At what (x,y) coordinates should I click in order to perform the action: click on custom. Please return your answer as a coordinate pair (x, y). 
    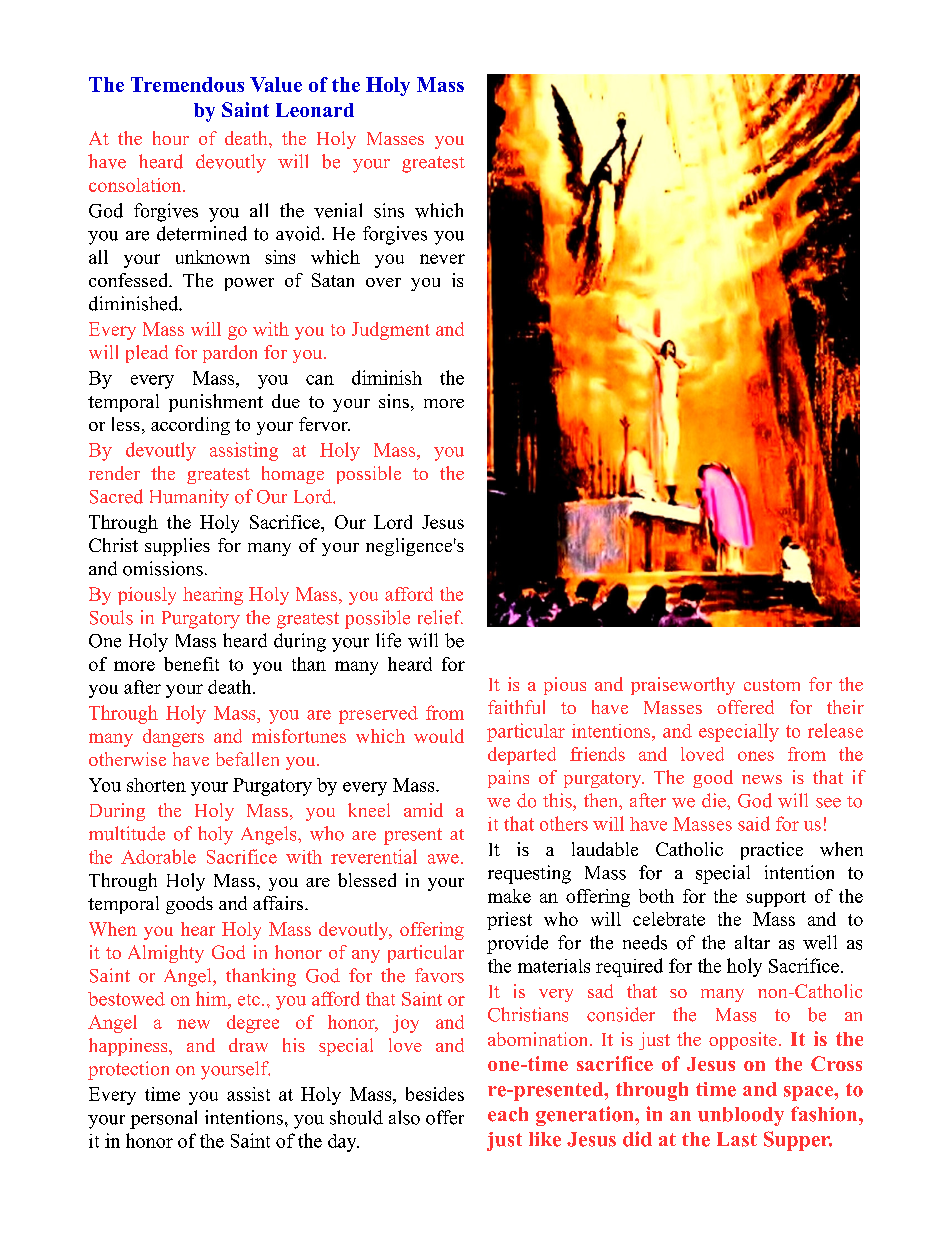
    Looking at the image, I should click on (772, 685).
